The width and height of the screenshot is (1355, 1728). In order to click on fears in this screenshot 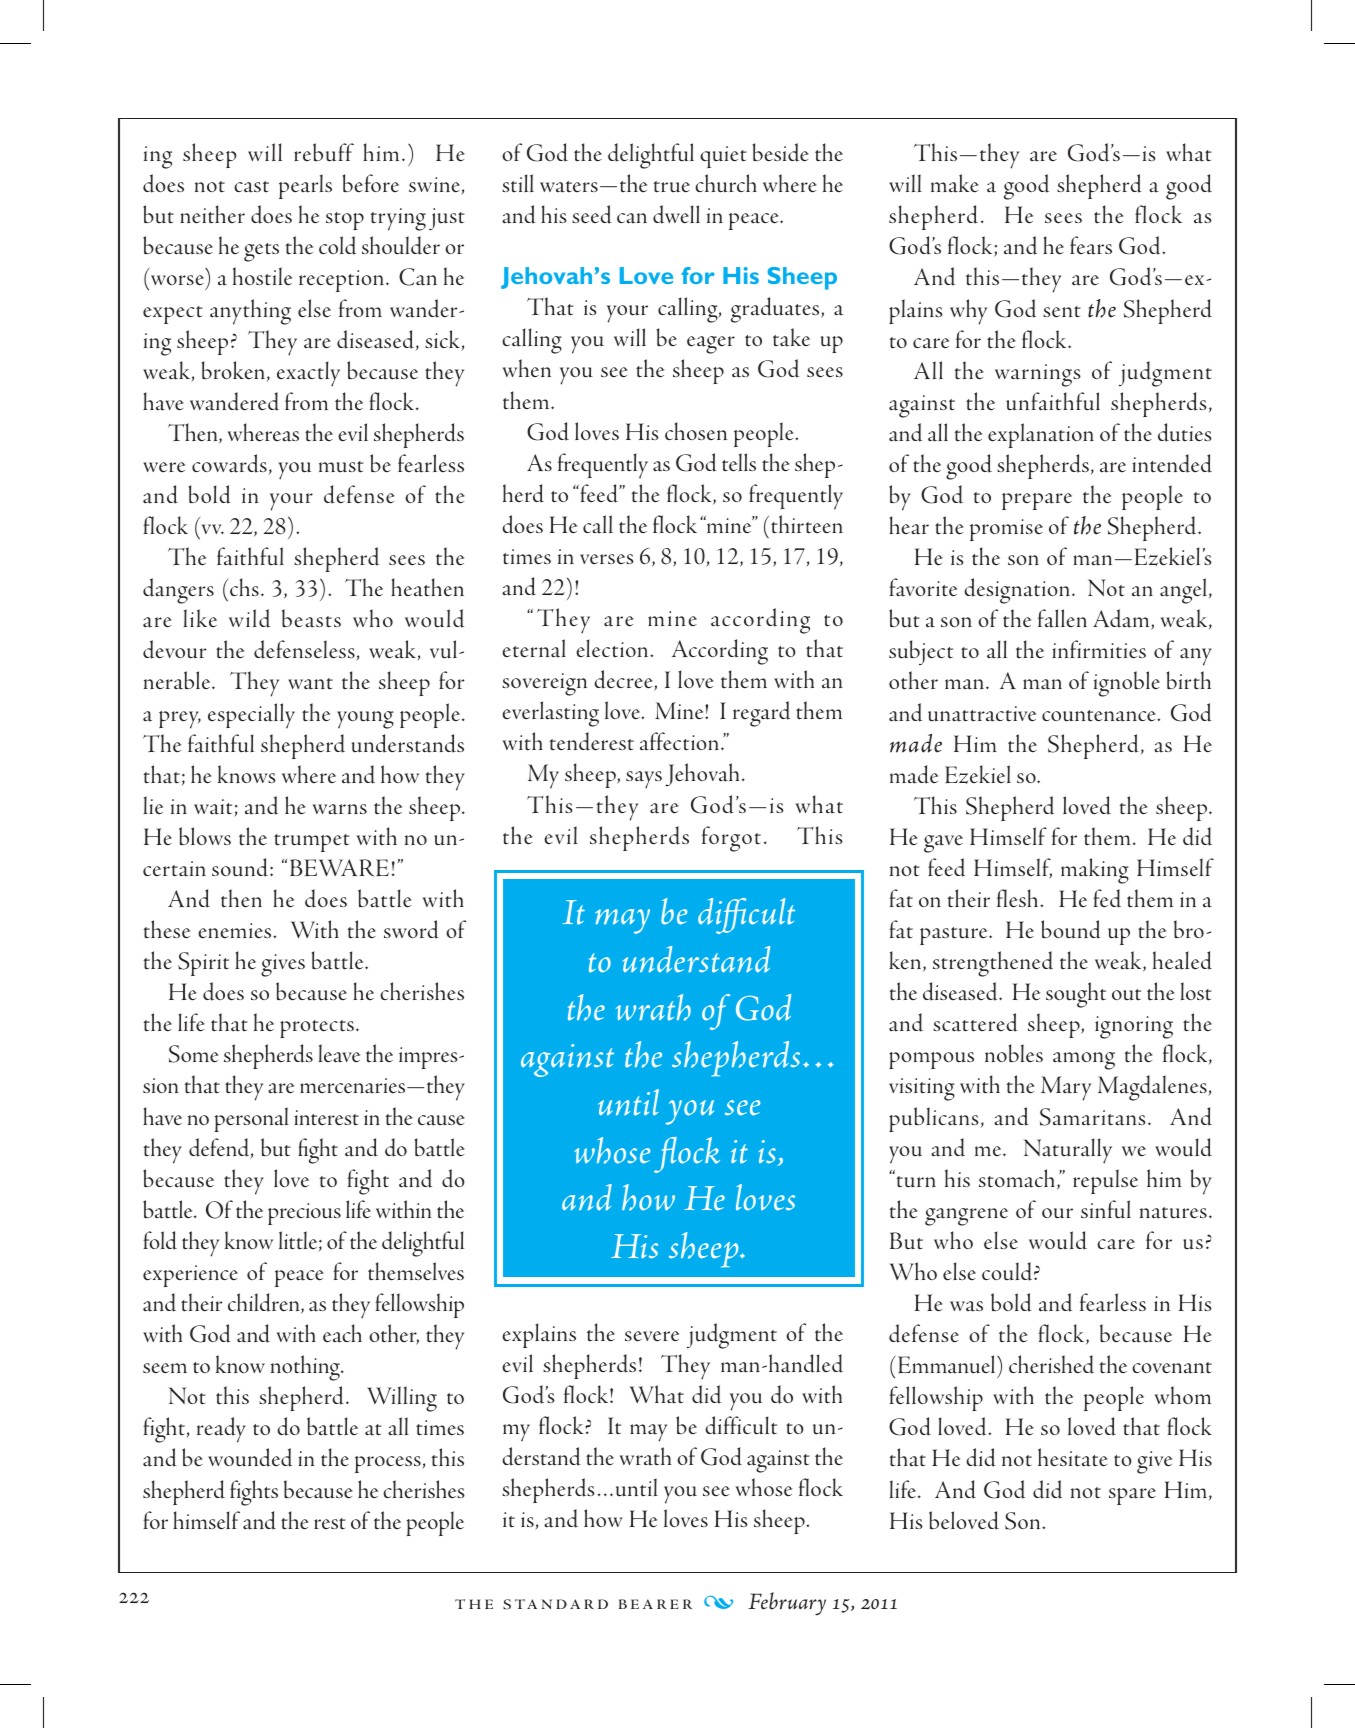, I will do `click(1091, 245)`.
